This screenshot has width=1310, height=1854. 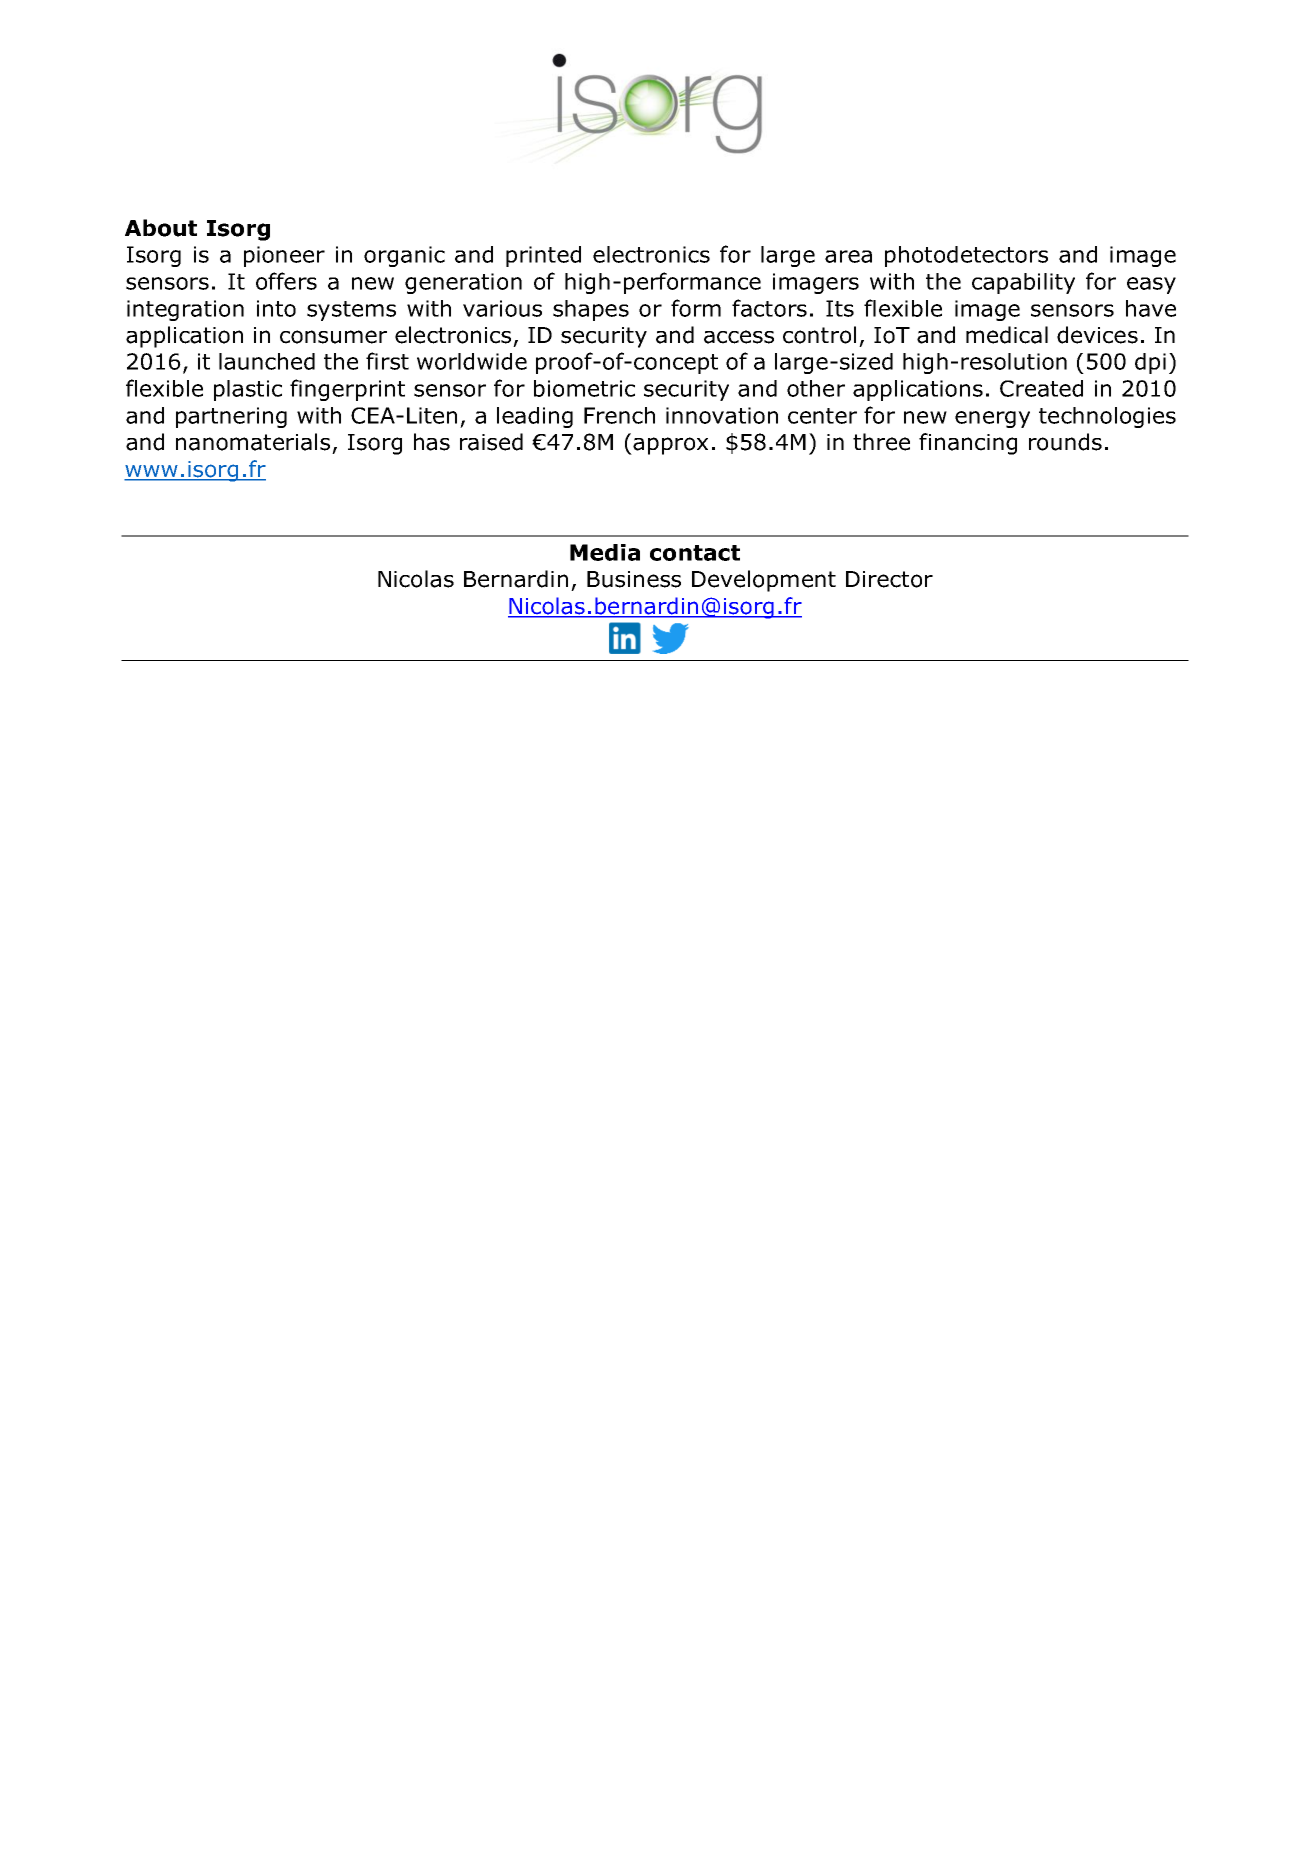 I want to click on has, so click(x=432, y=442).
